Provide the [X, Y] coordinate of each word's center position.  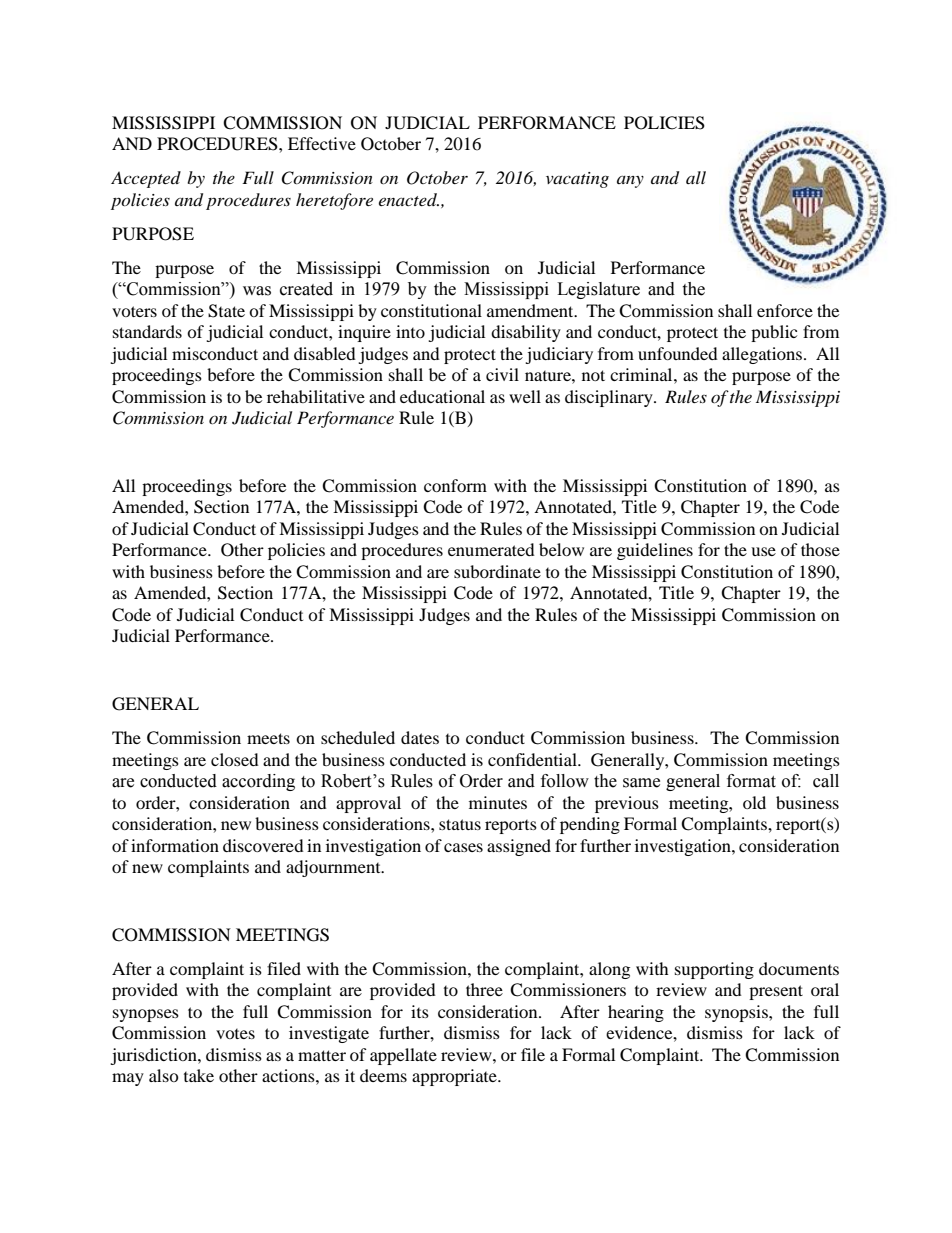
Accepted [146, 179]
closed [235, 759]
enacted [409, 199]
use [763, 551]
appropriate [455, 1077]
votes [235, 1034]
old [754, 802]
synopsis [737, 1013]
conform [455, 485]
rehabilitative [316, 396]
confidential [533, 759]
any [630, 182]
